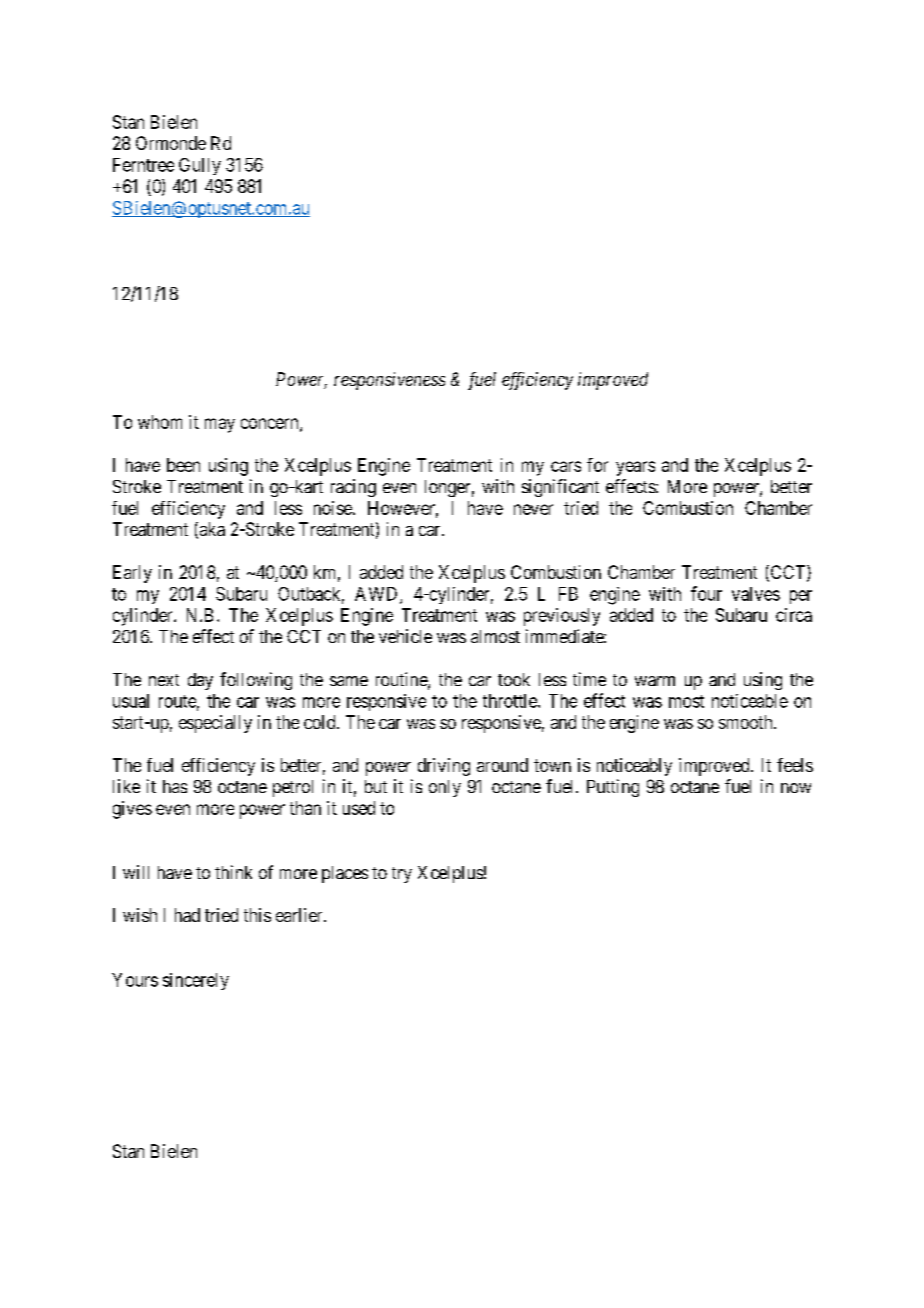 Image resolution: width=924 pixels, height=1308 pixels. Describe the element at coordinates (597, 465) in the screenshot. I see `for` at that location.
